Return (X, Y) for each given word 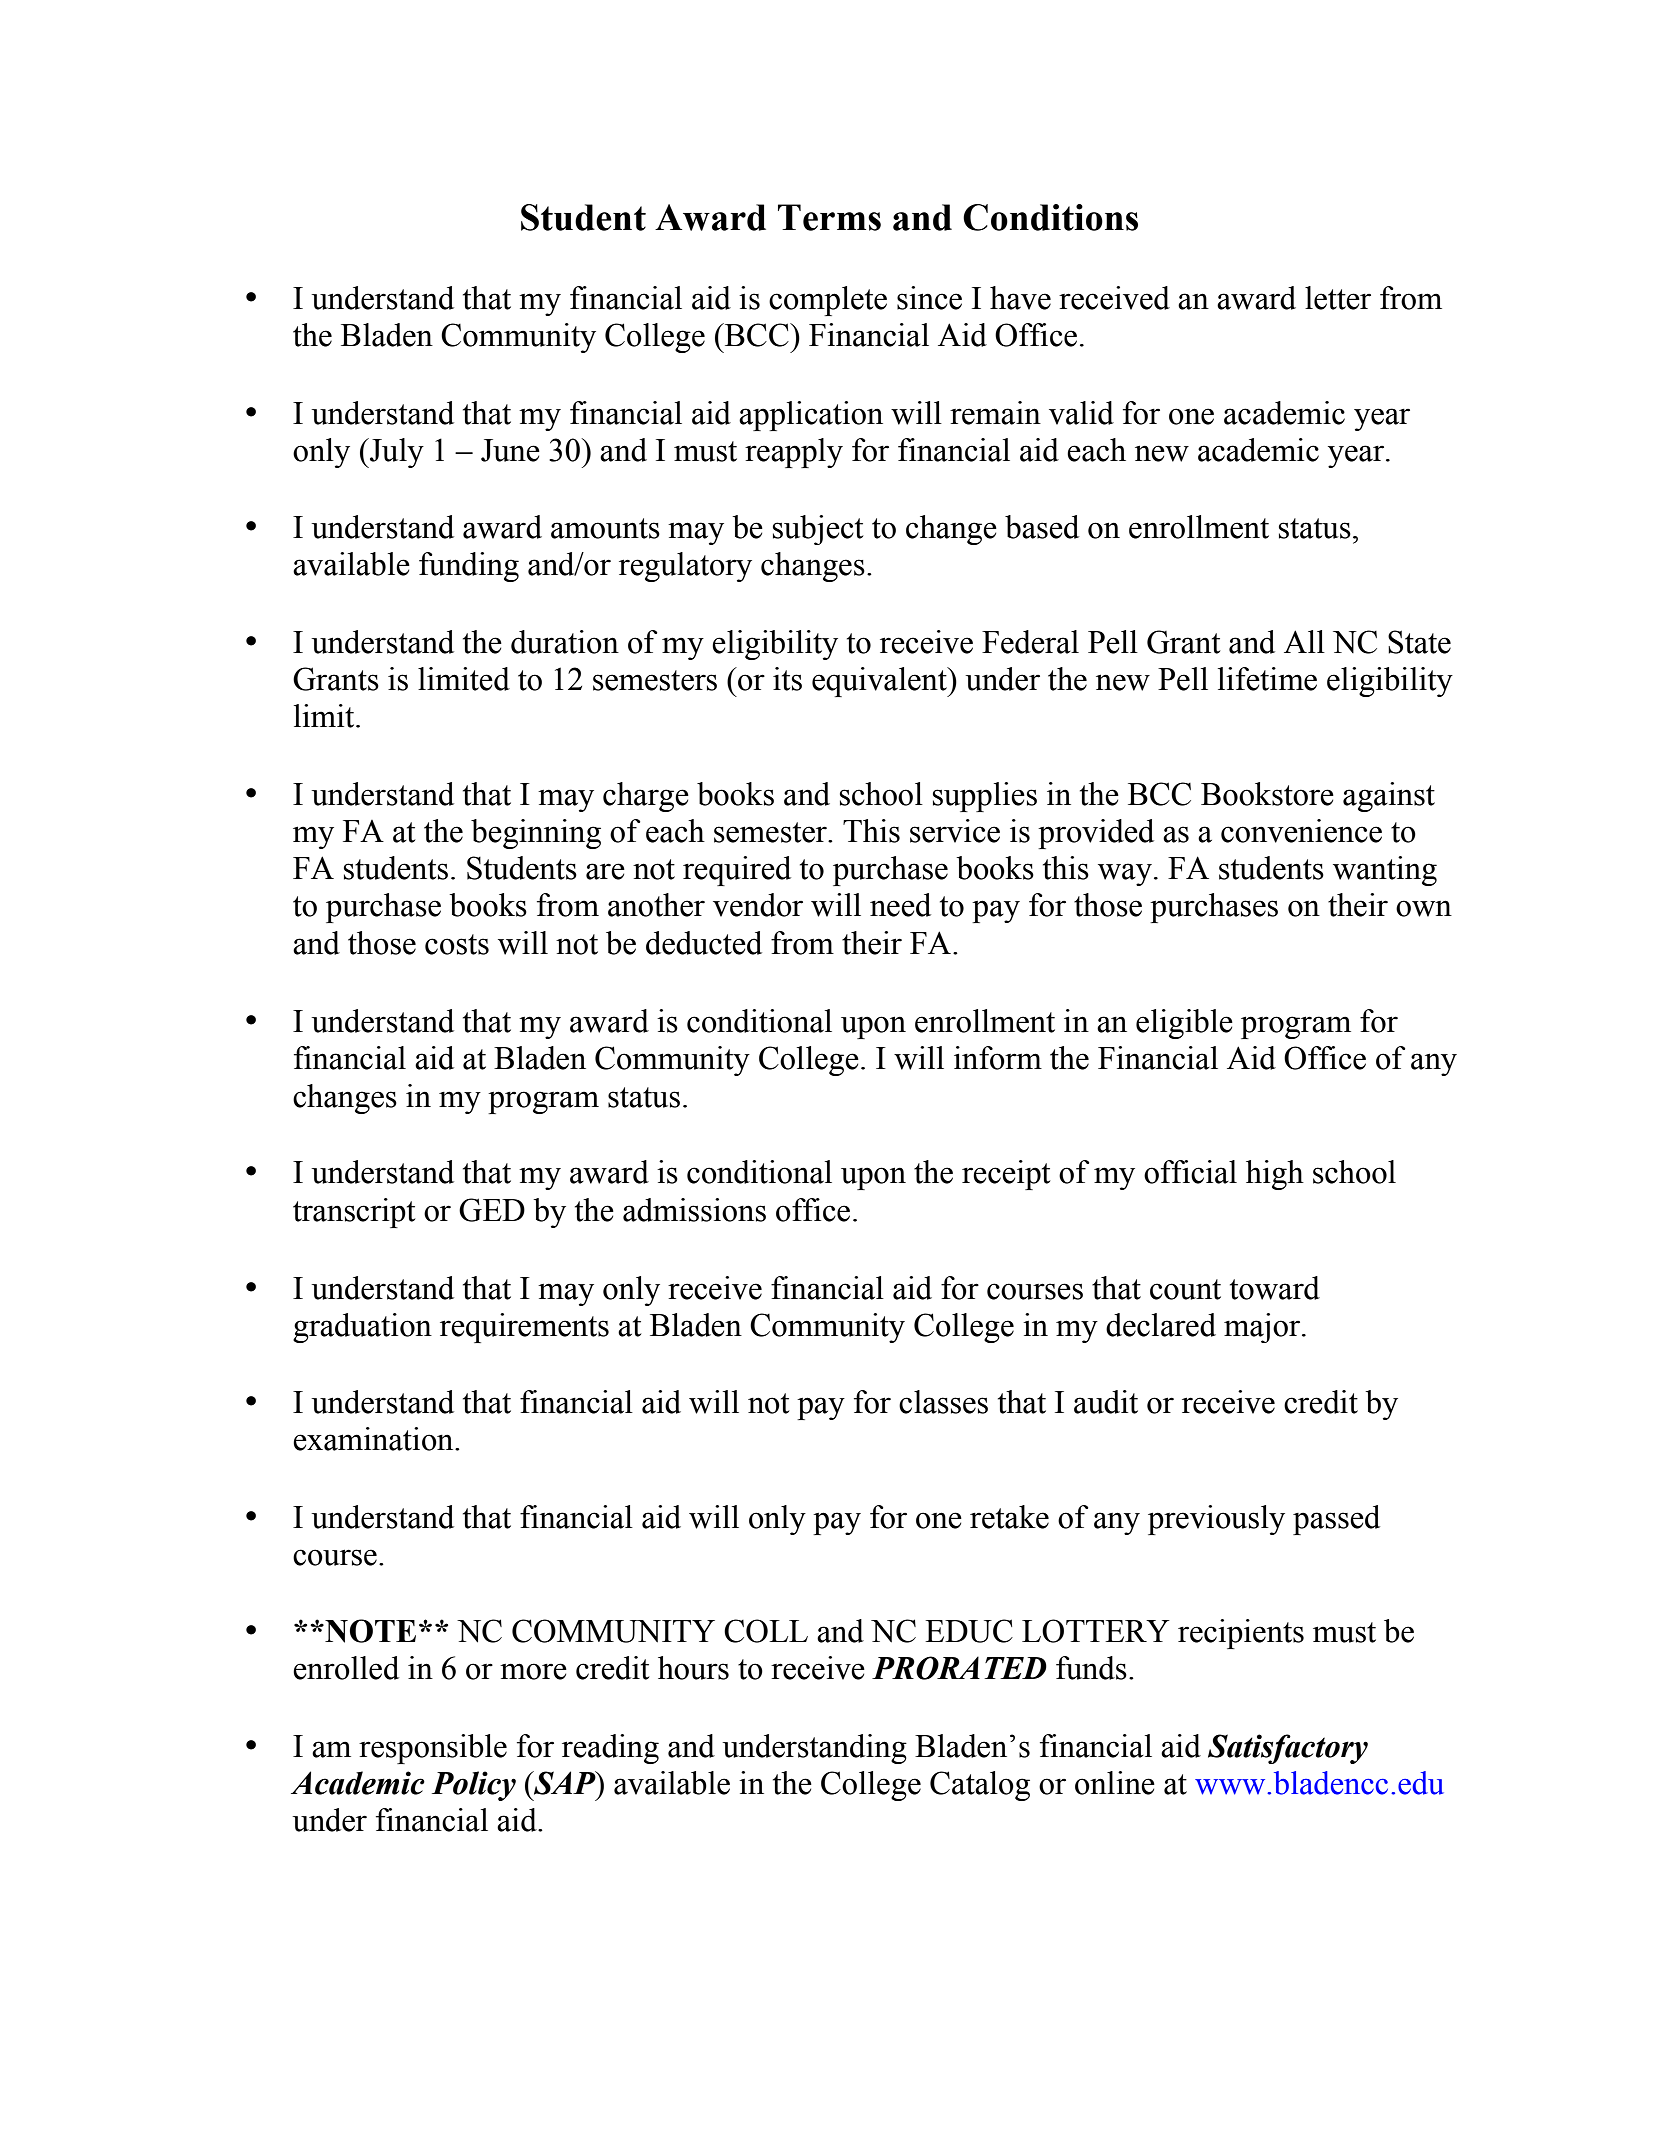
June (510, 450)
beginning (536, 834)
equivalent (880, 682)
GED (492, 1210)
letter (1338, 298)
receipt (1006, 1175)
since (929, 298)
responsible (433, 1749)
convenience (1301, 831)
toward (1275, 1288)
